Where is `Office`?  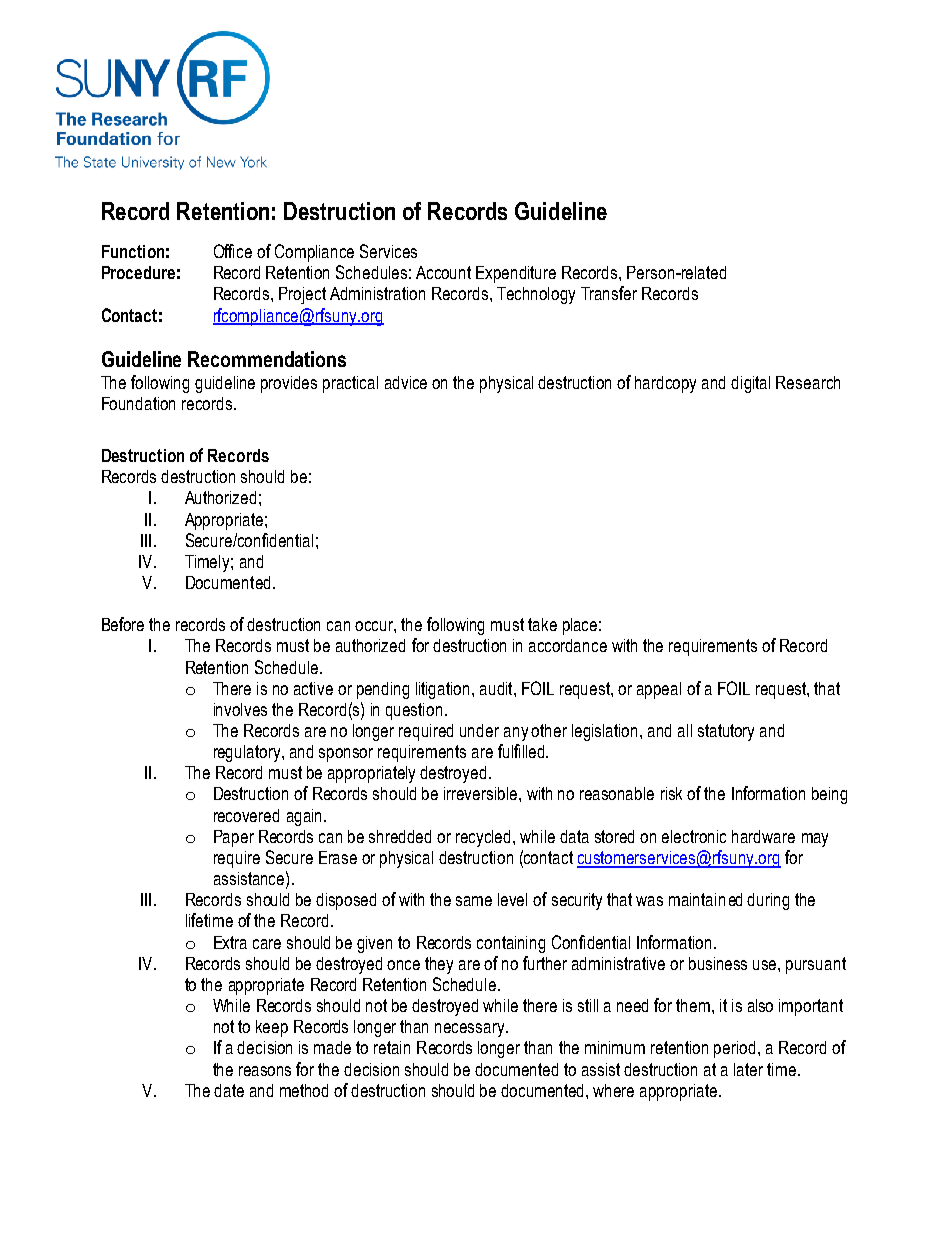 Office is located at coordinates (233, 251).
